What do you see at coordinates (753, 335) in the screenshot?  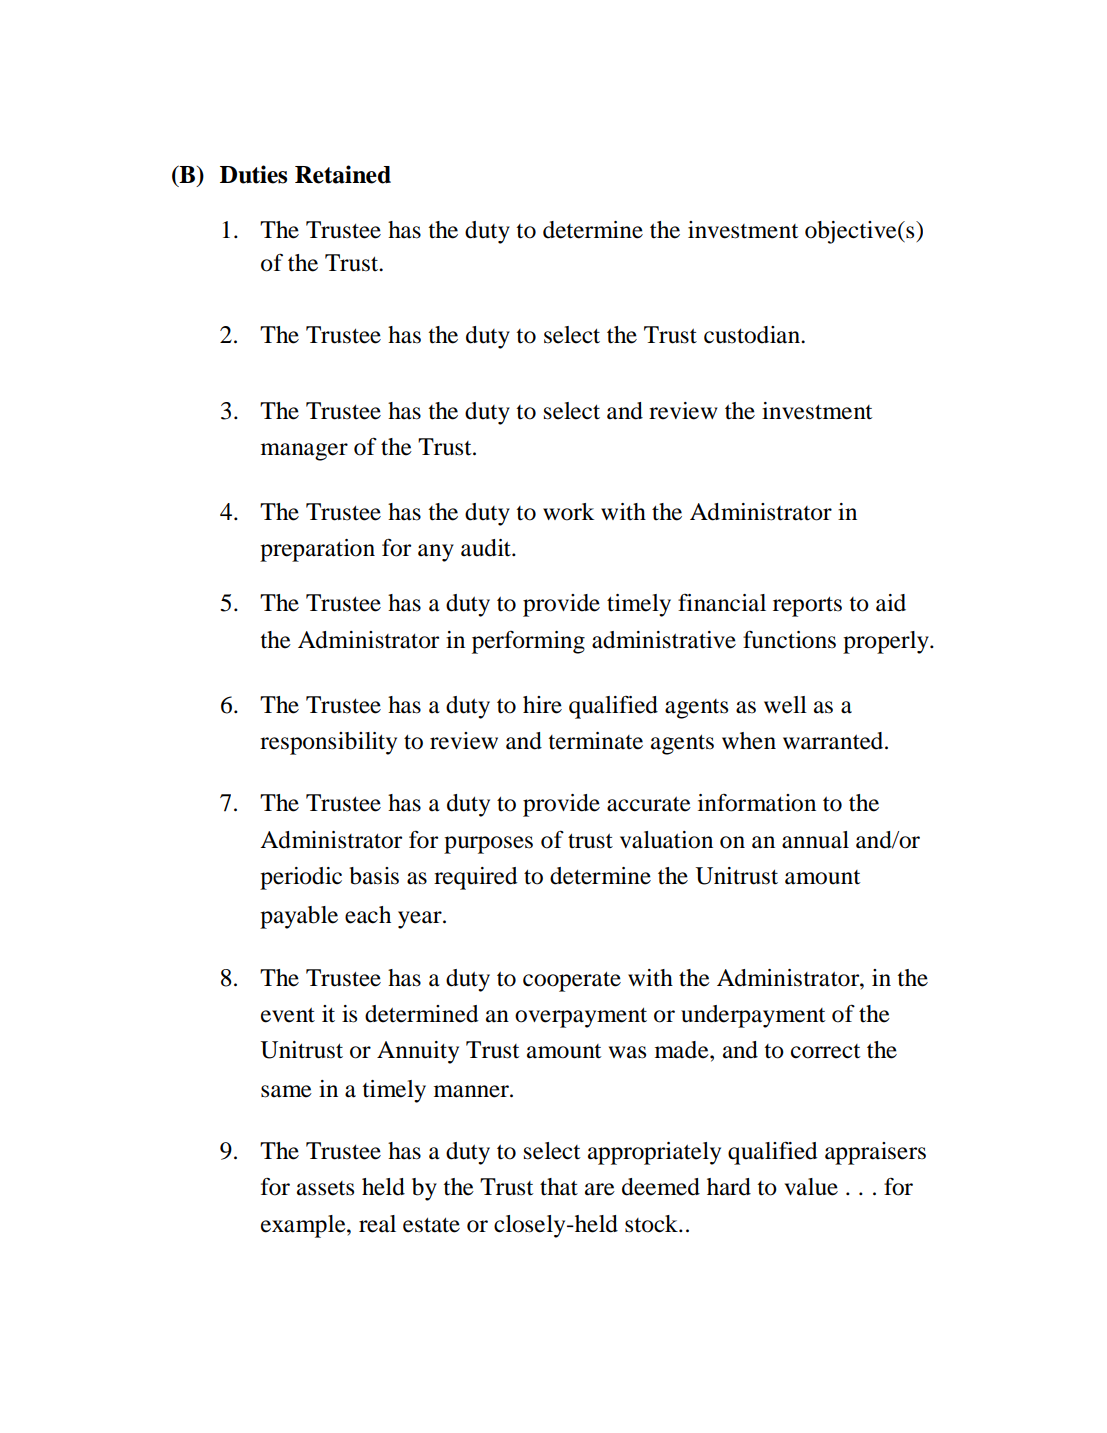 I see `custodian` at bounding box center [753, 335].
